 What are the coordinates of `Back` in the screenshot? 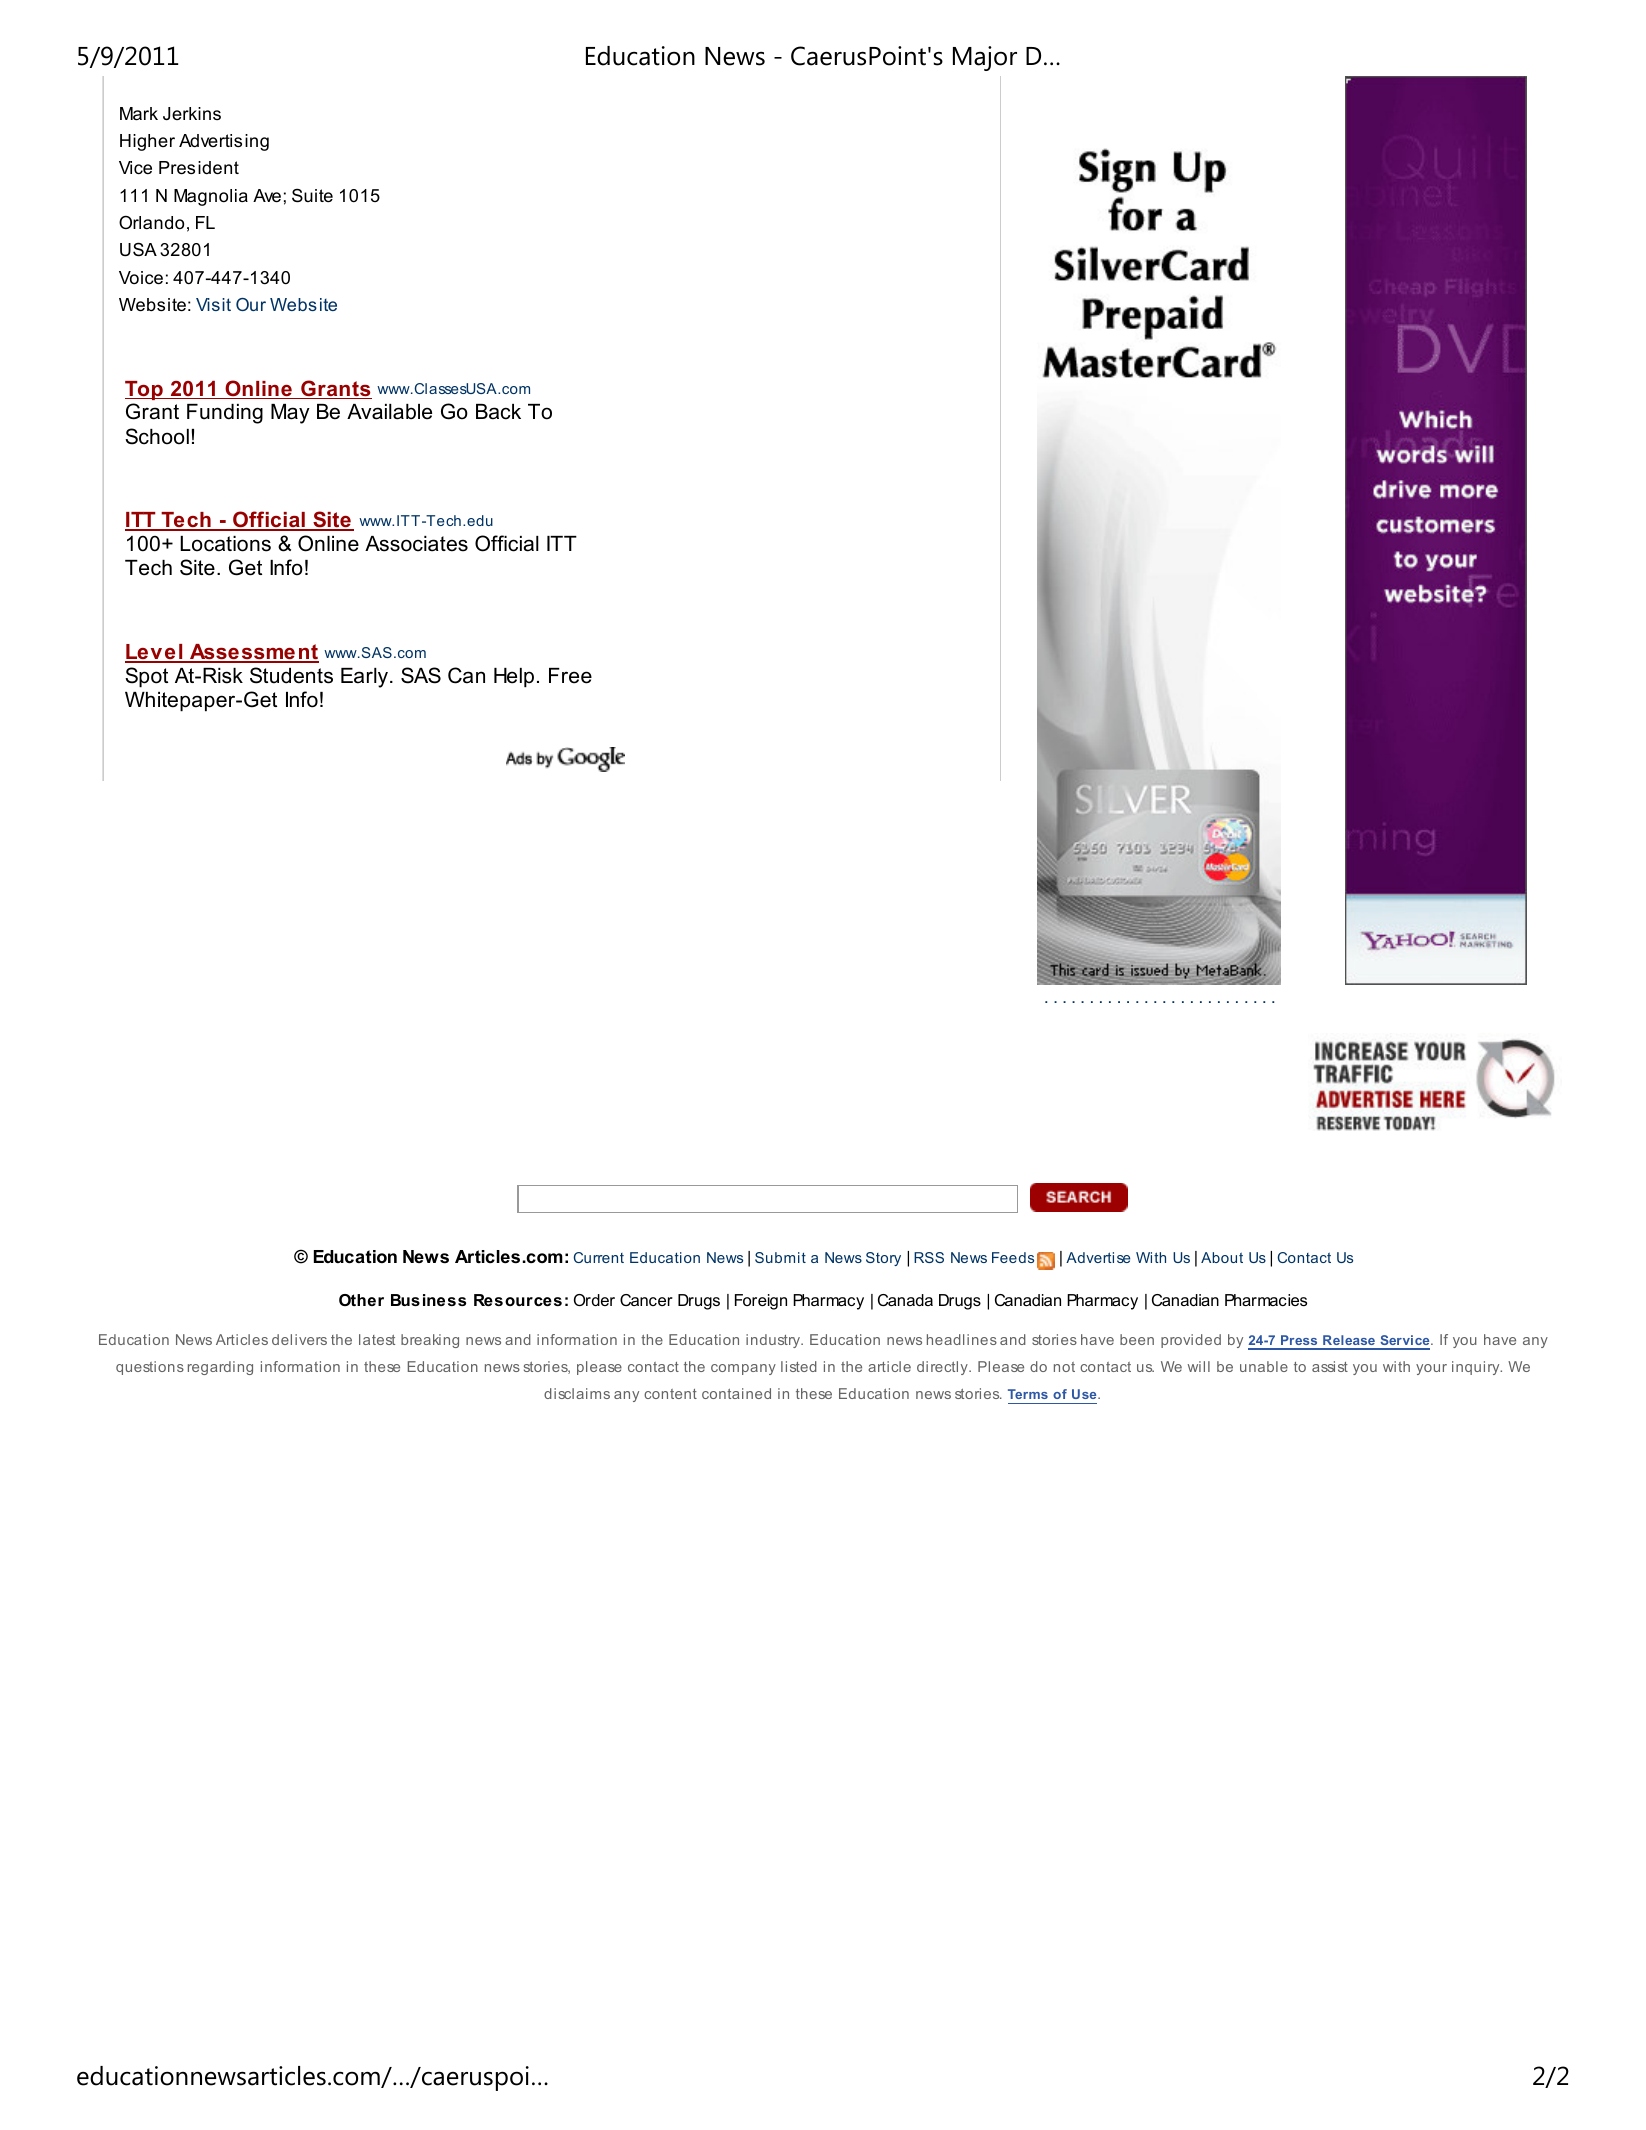 It's located at (498, 412).
